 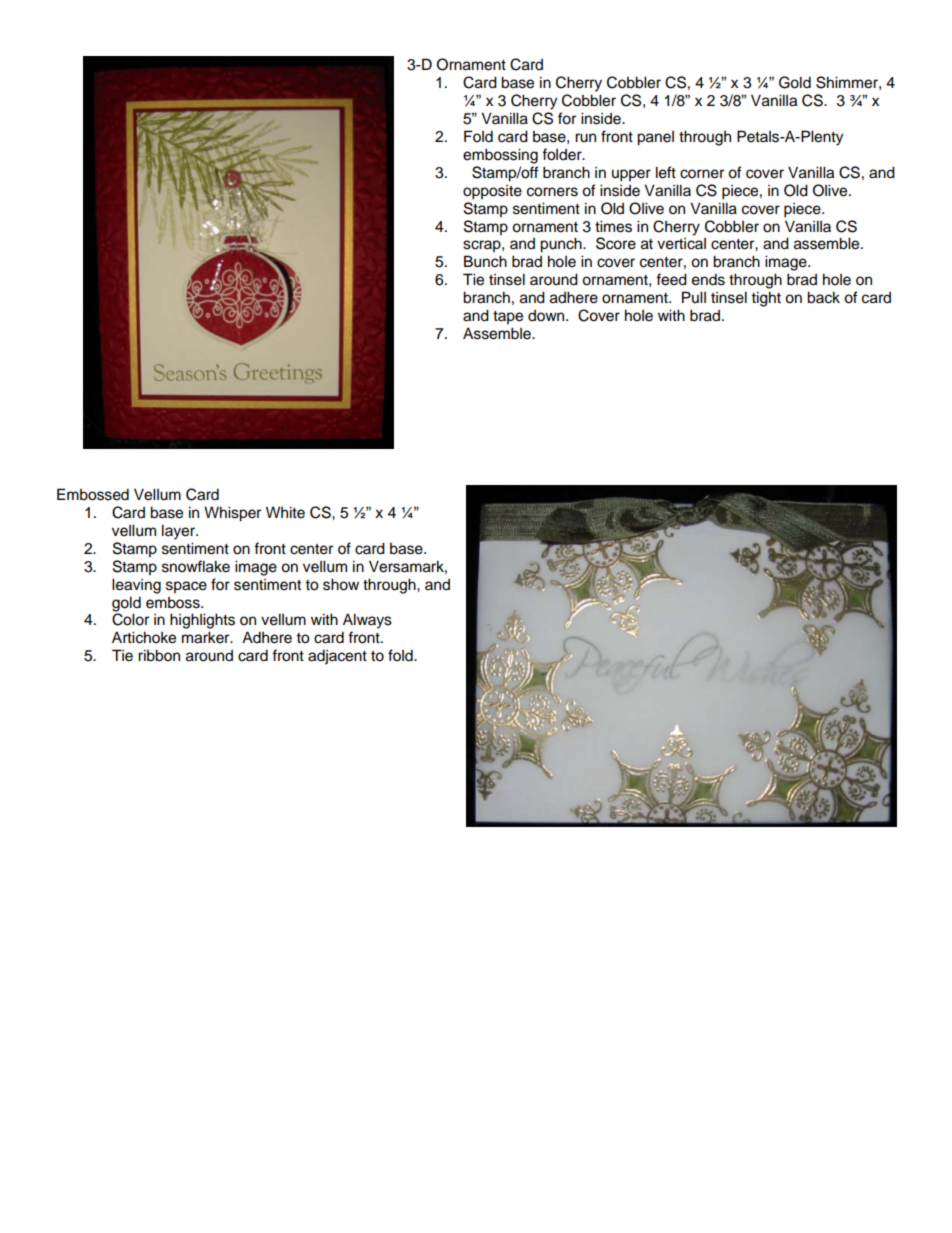 What do you see at coordinates (207, 637) in the document?
I see `marker` at bounding box center [207, 637].
